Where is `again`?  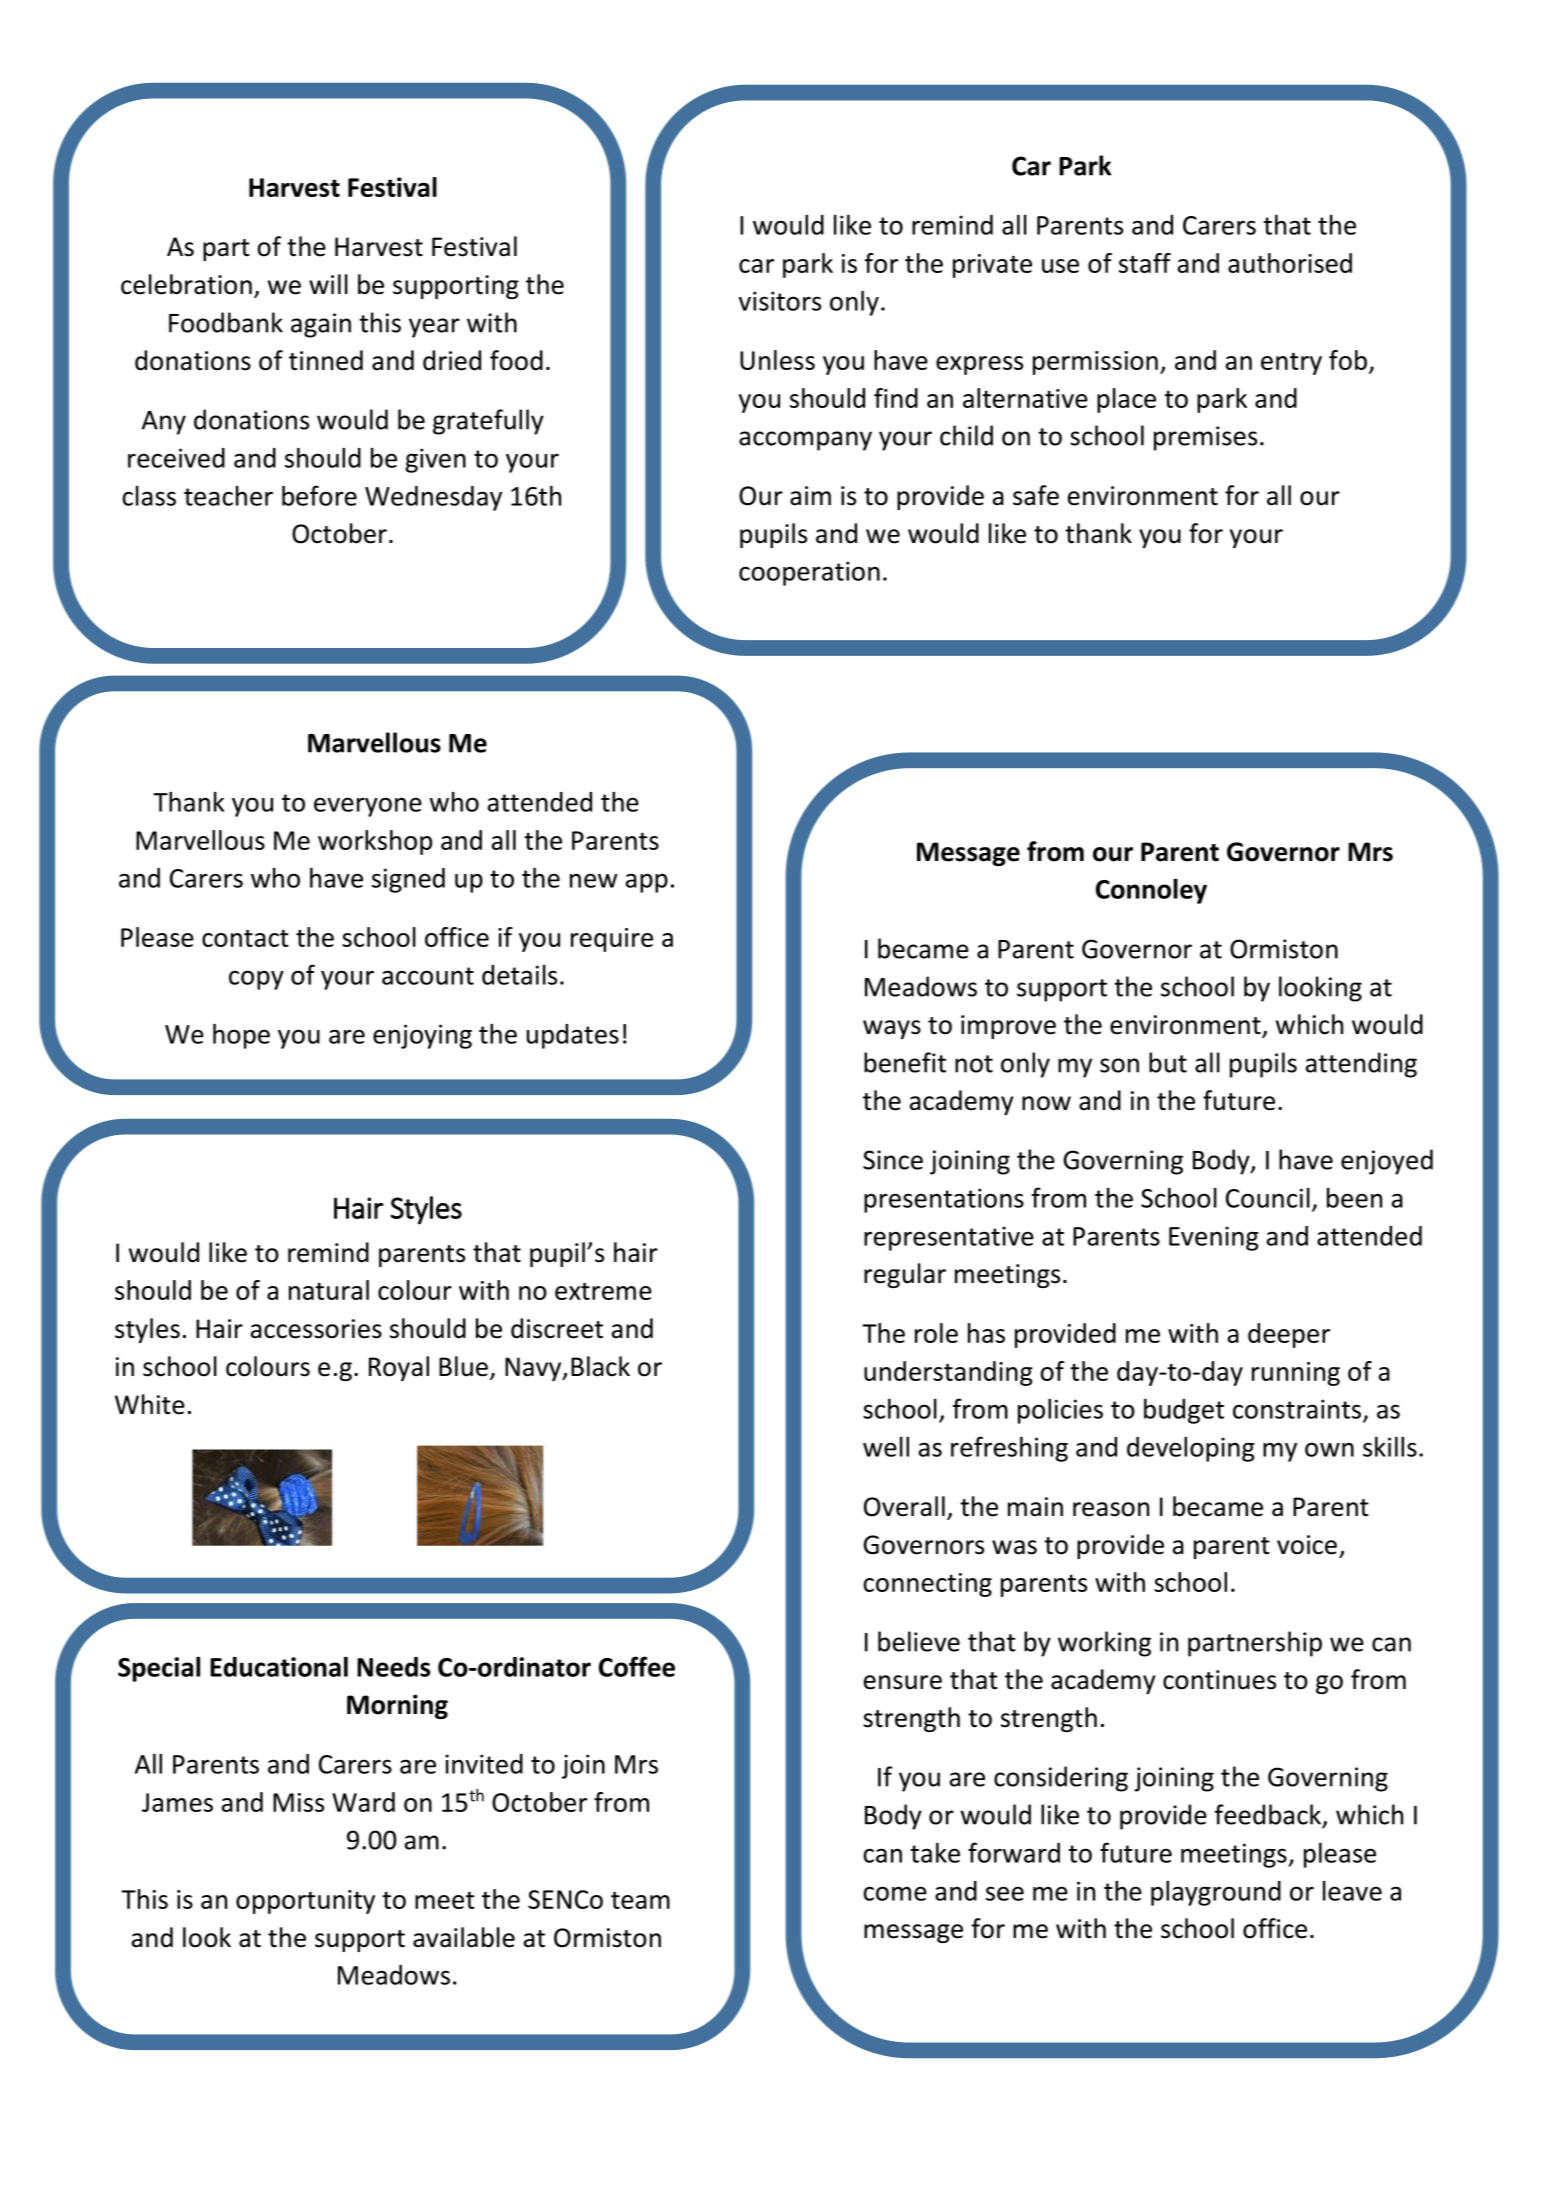 again is located at coordinates (321, 325).
